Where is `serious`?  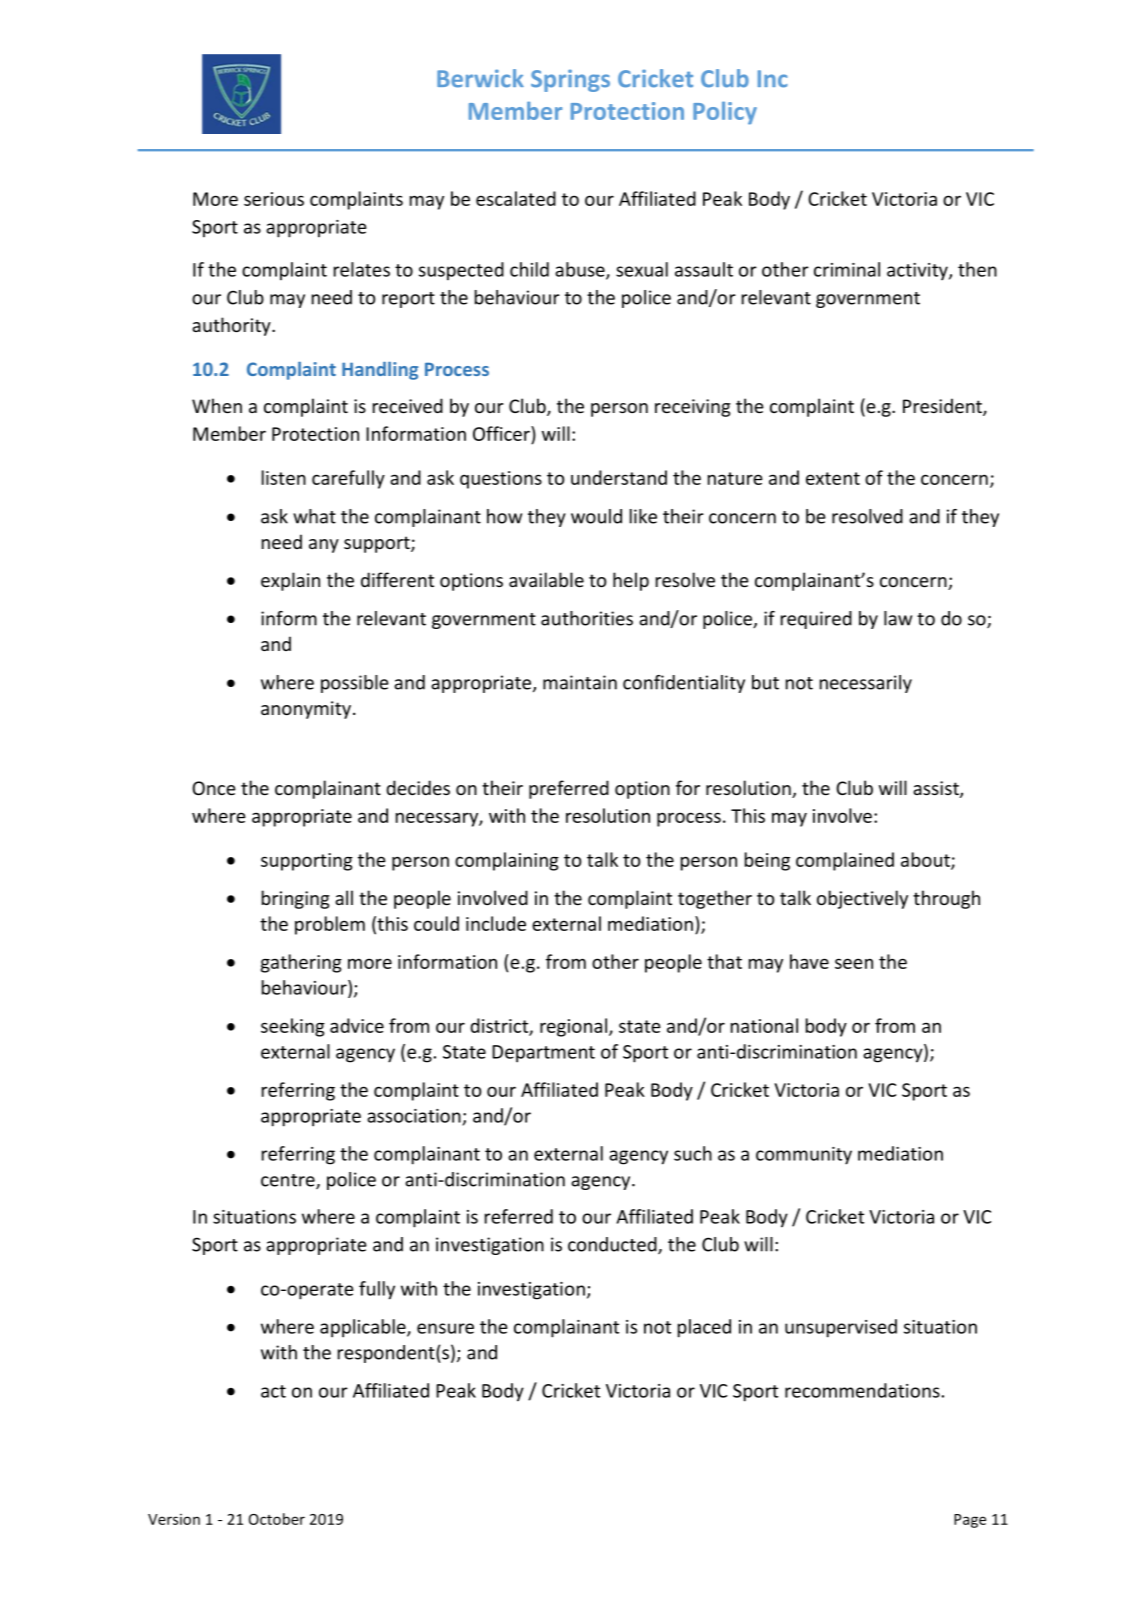 serious is located at coordinates (274, 199).
